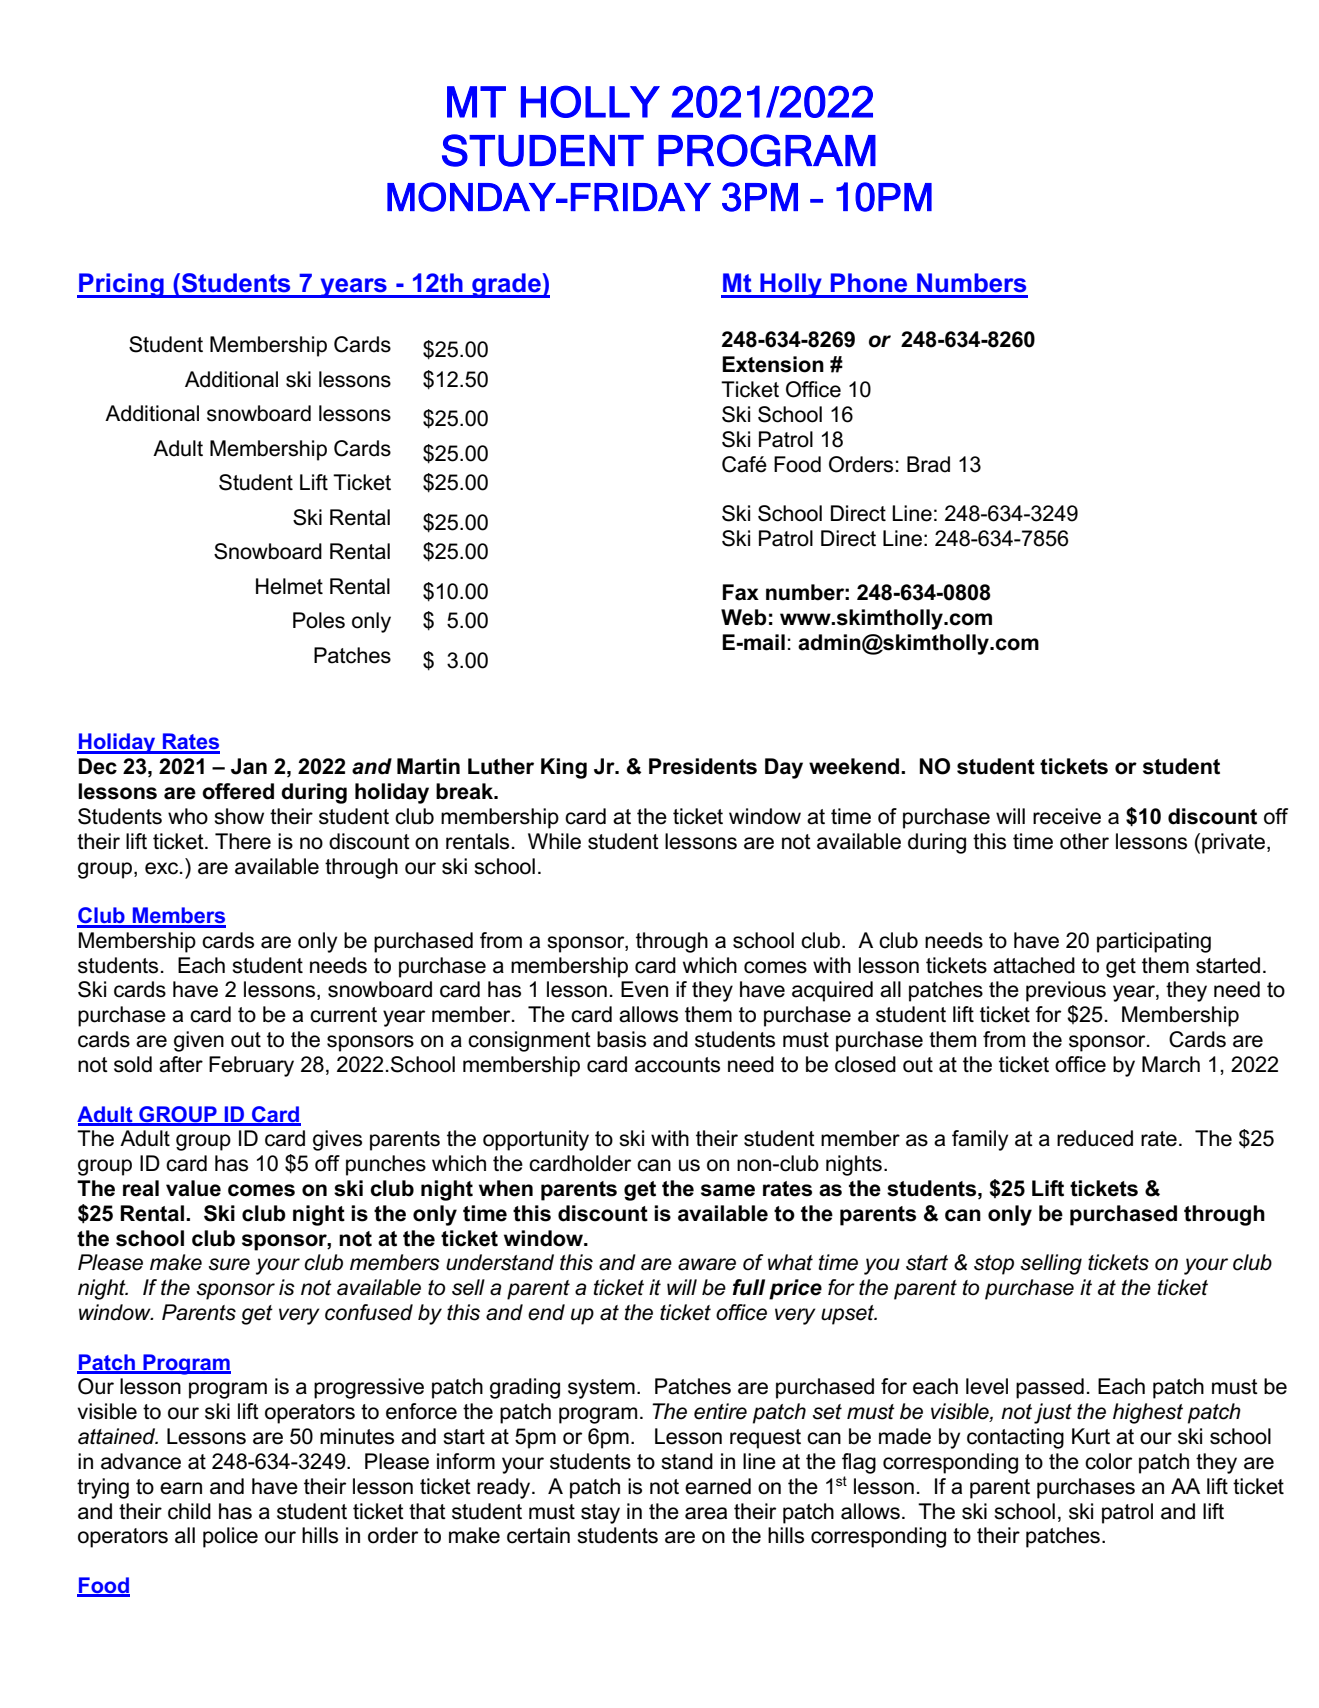 Image resolution: width=1319 pixels, height=1708 pixels. Describe the element at coordinates (773, 364) in the image. I see `Extension` at that location.
